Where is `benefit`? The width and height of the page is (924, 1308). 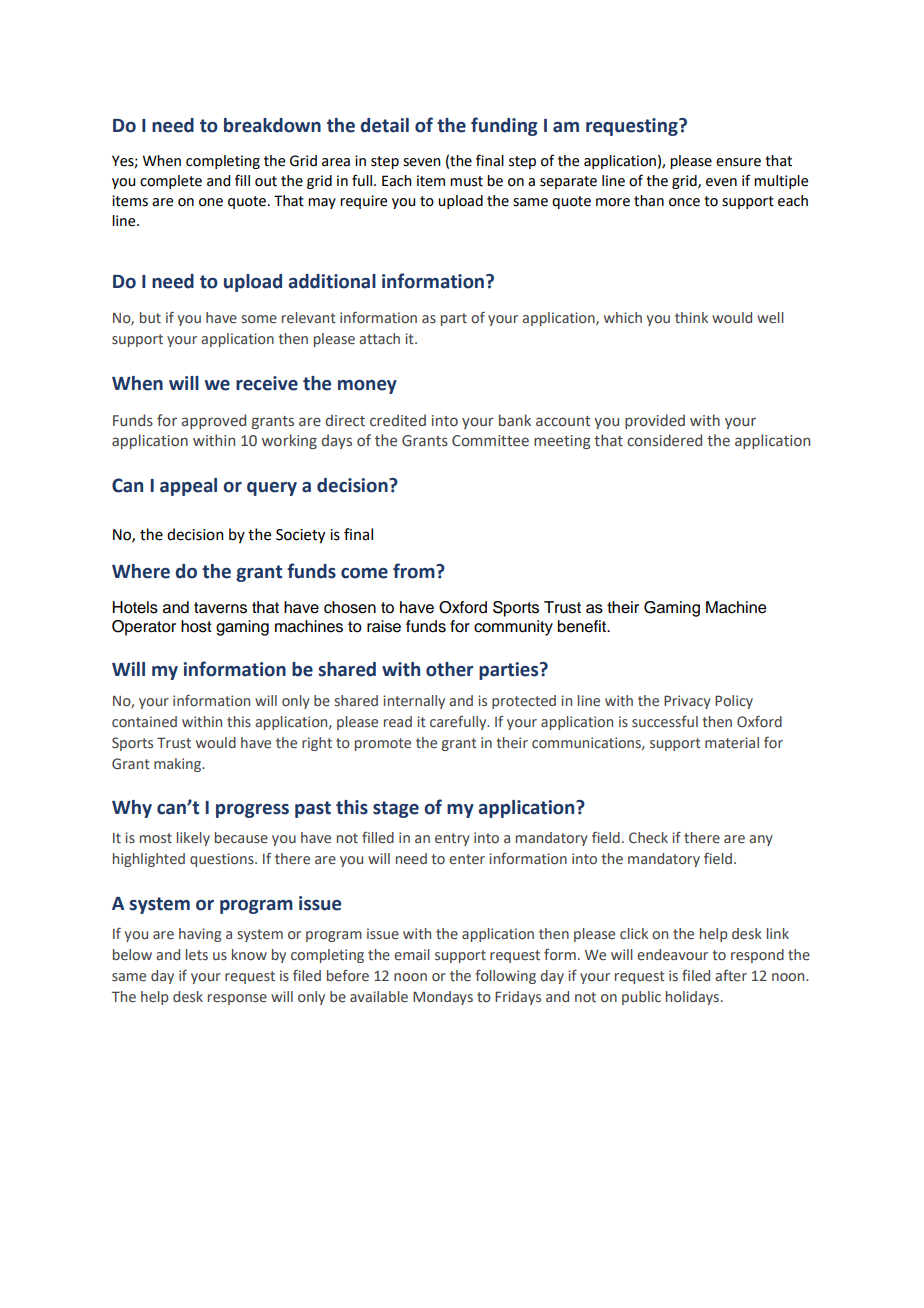
benefit is located at coordinates (583, 626).
